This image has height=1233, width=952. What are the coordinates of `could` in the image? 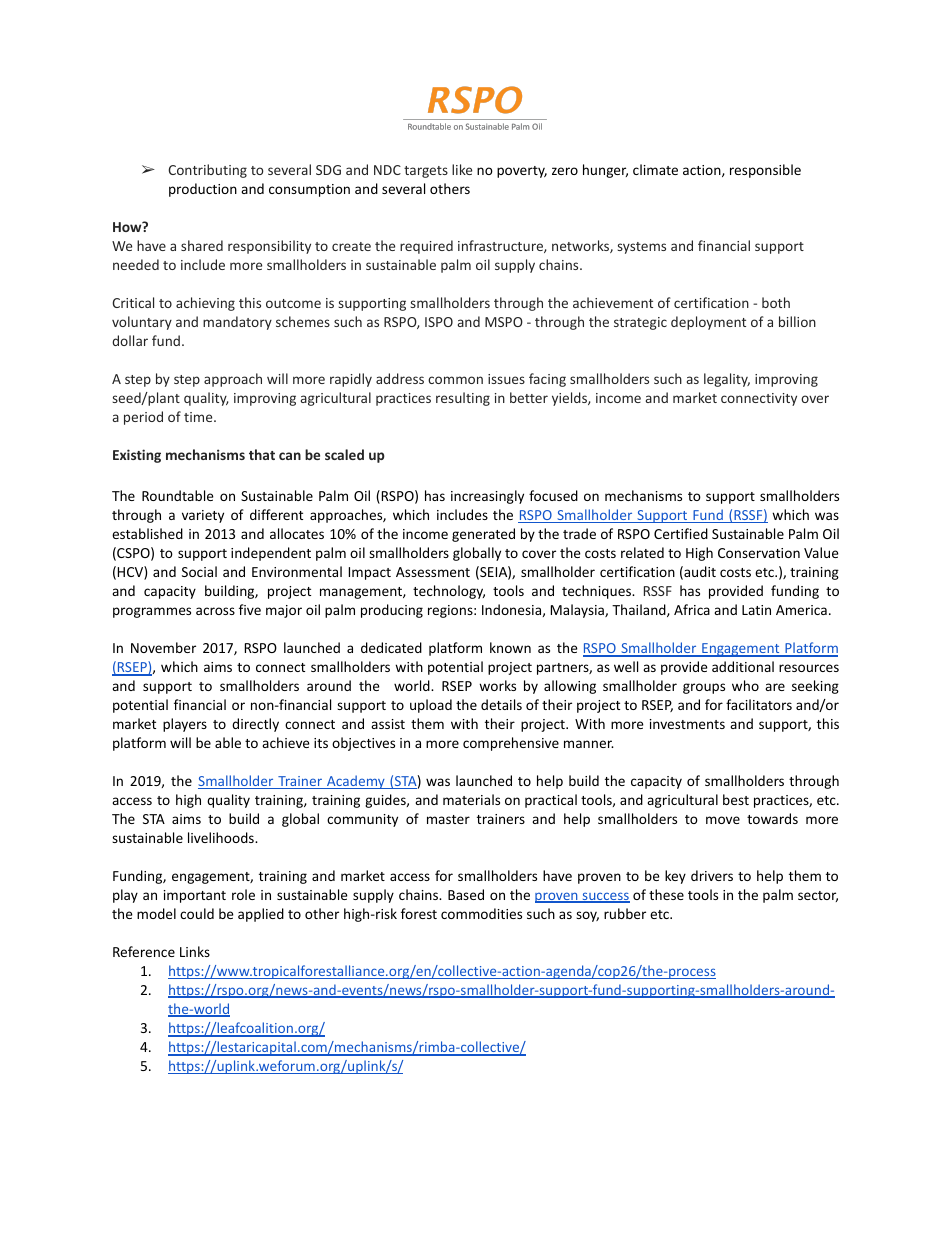 It's located at (197, 913).
